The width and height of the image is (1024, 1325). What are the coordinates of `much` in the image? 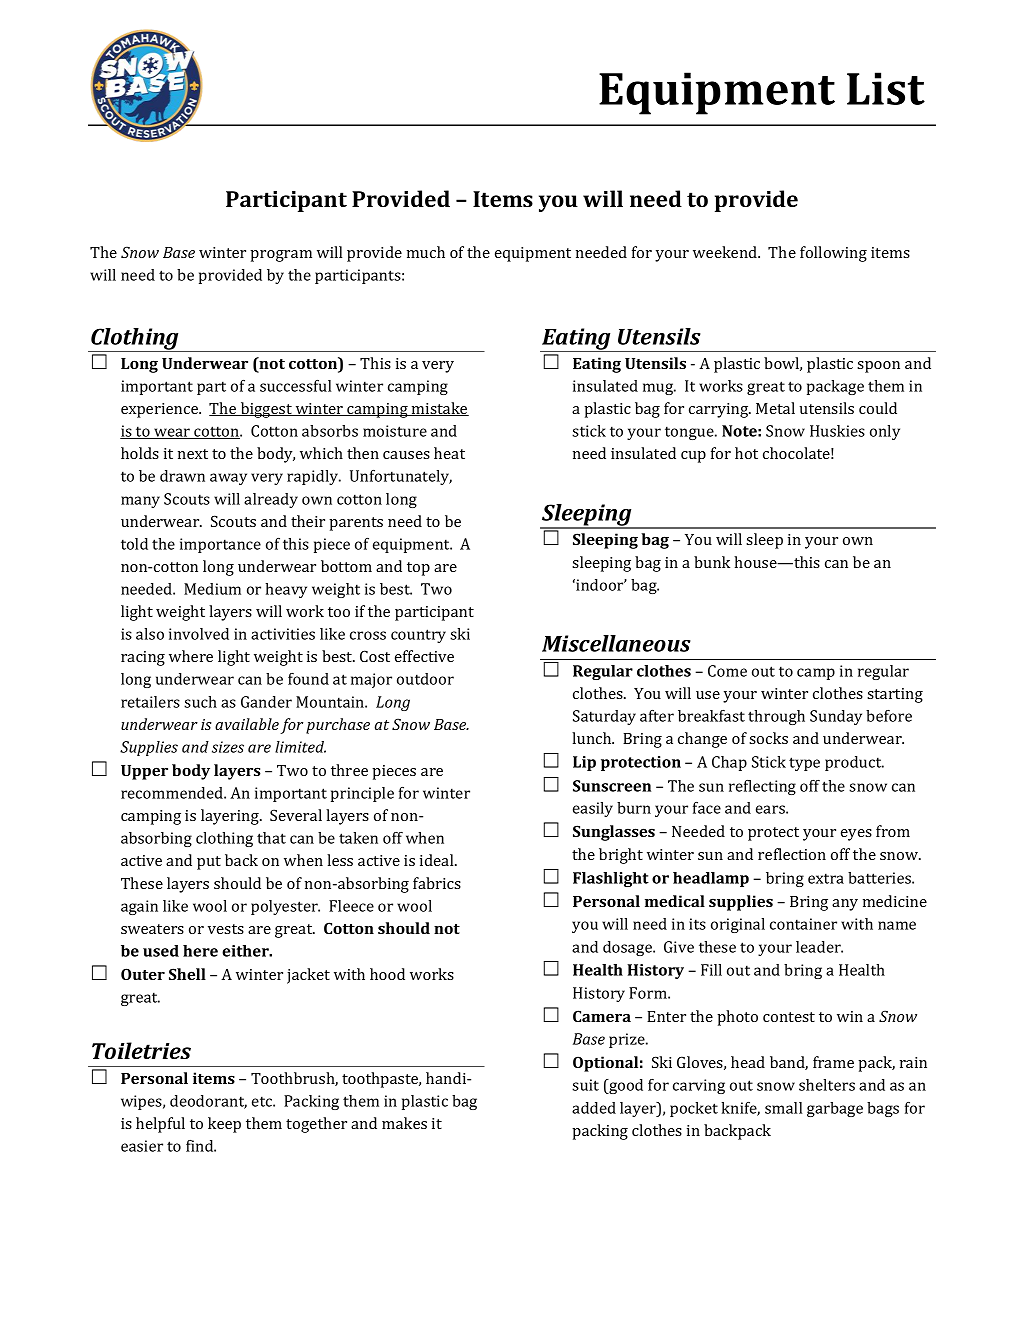 It's located at (426, 252).
